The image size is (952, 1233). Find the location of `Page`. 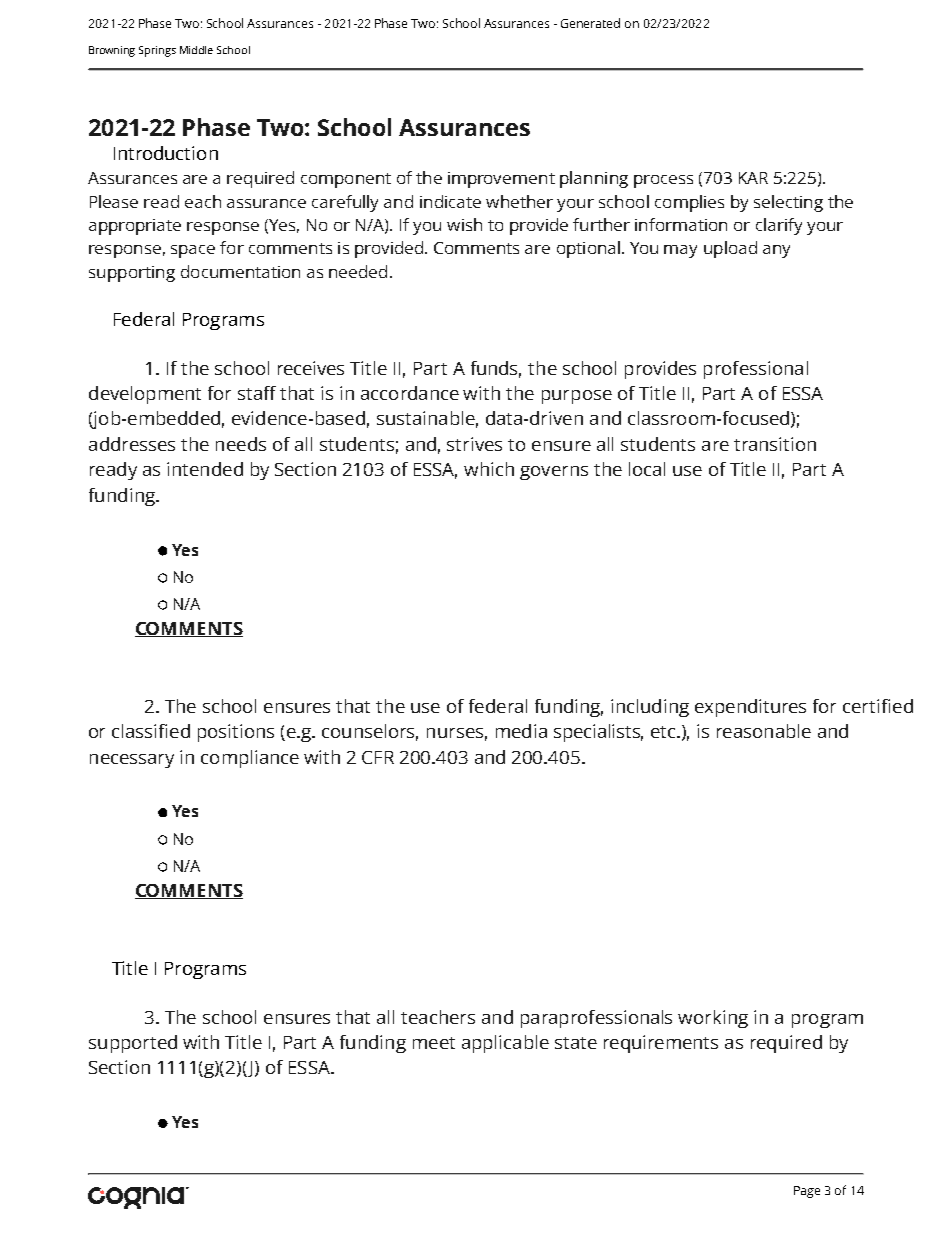

Page is located at coordinates (807, 1192).
